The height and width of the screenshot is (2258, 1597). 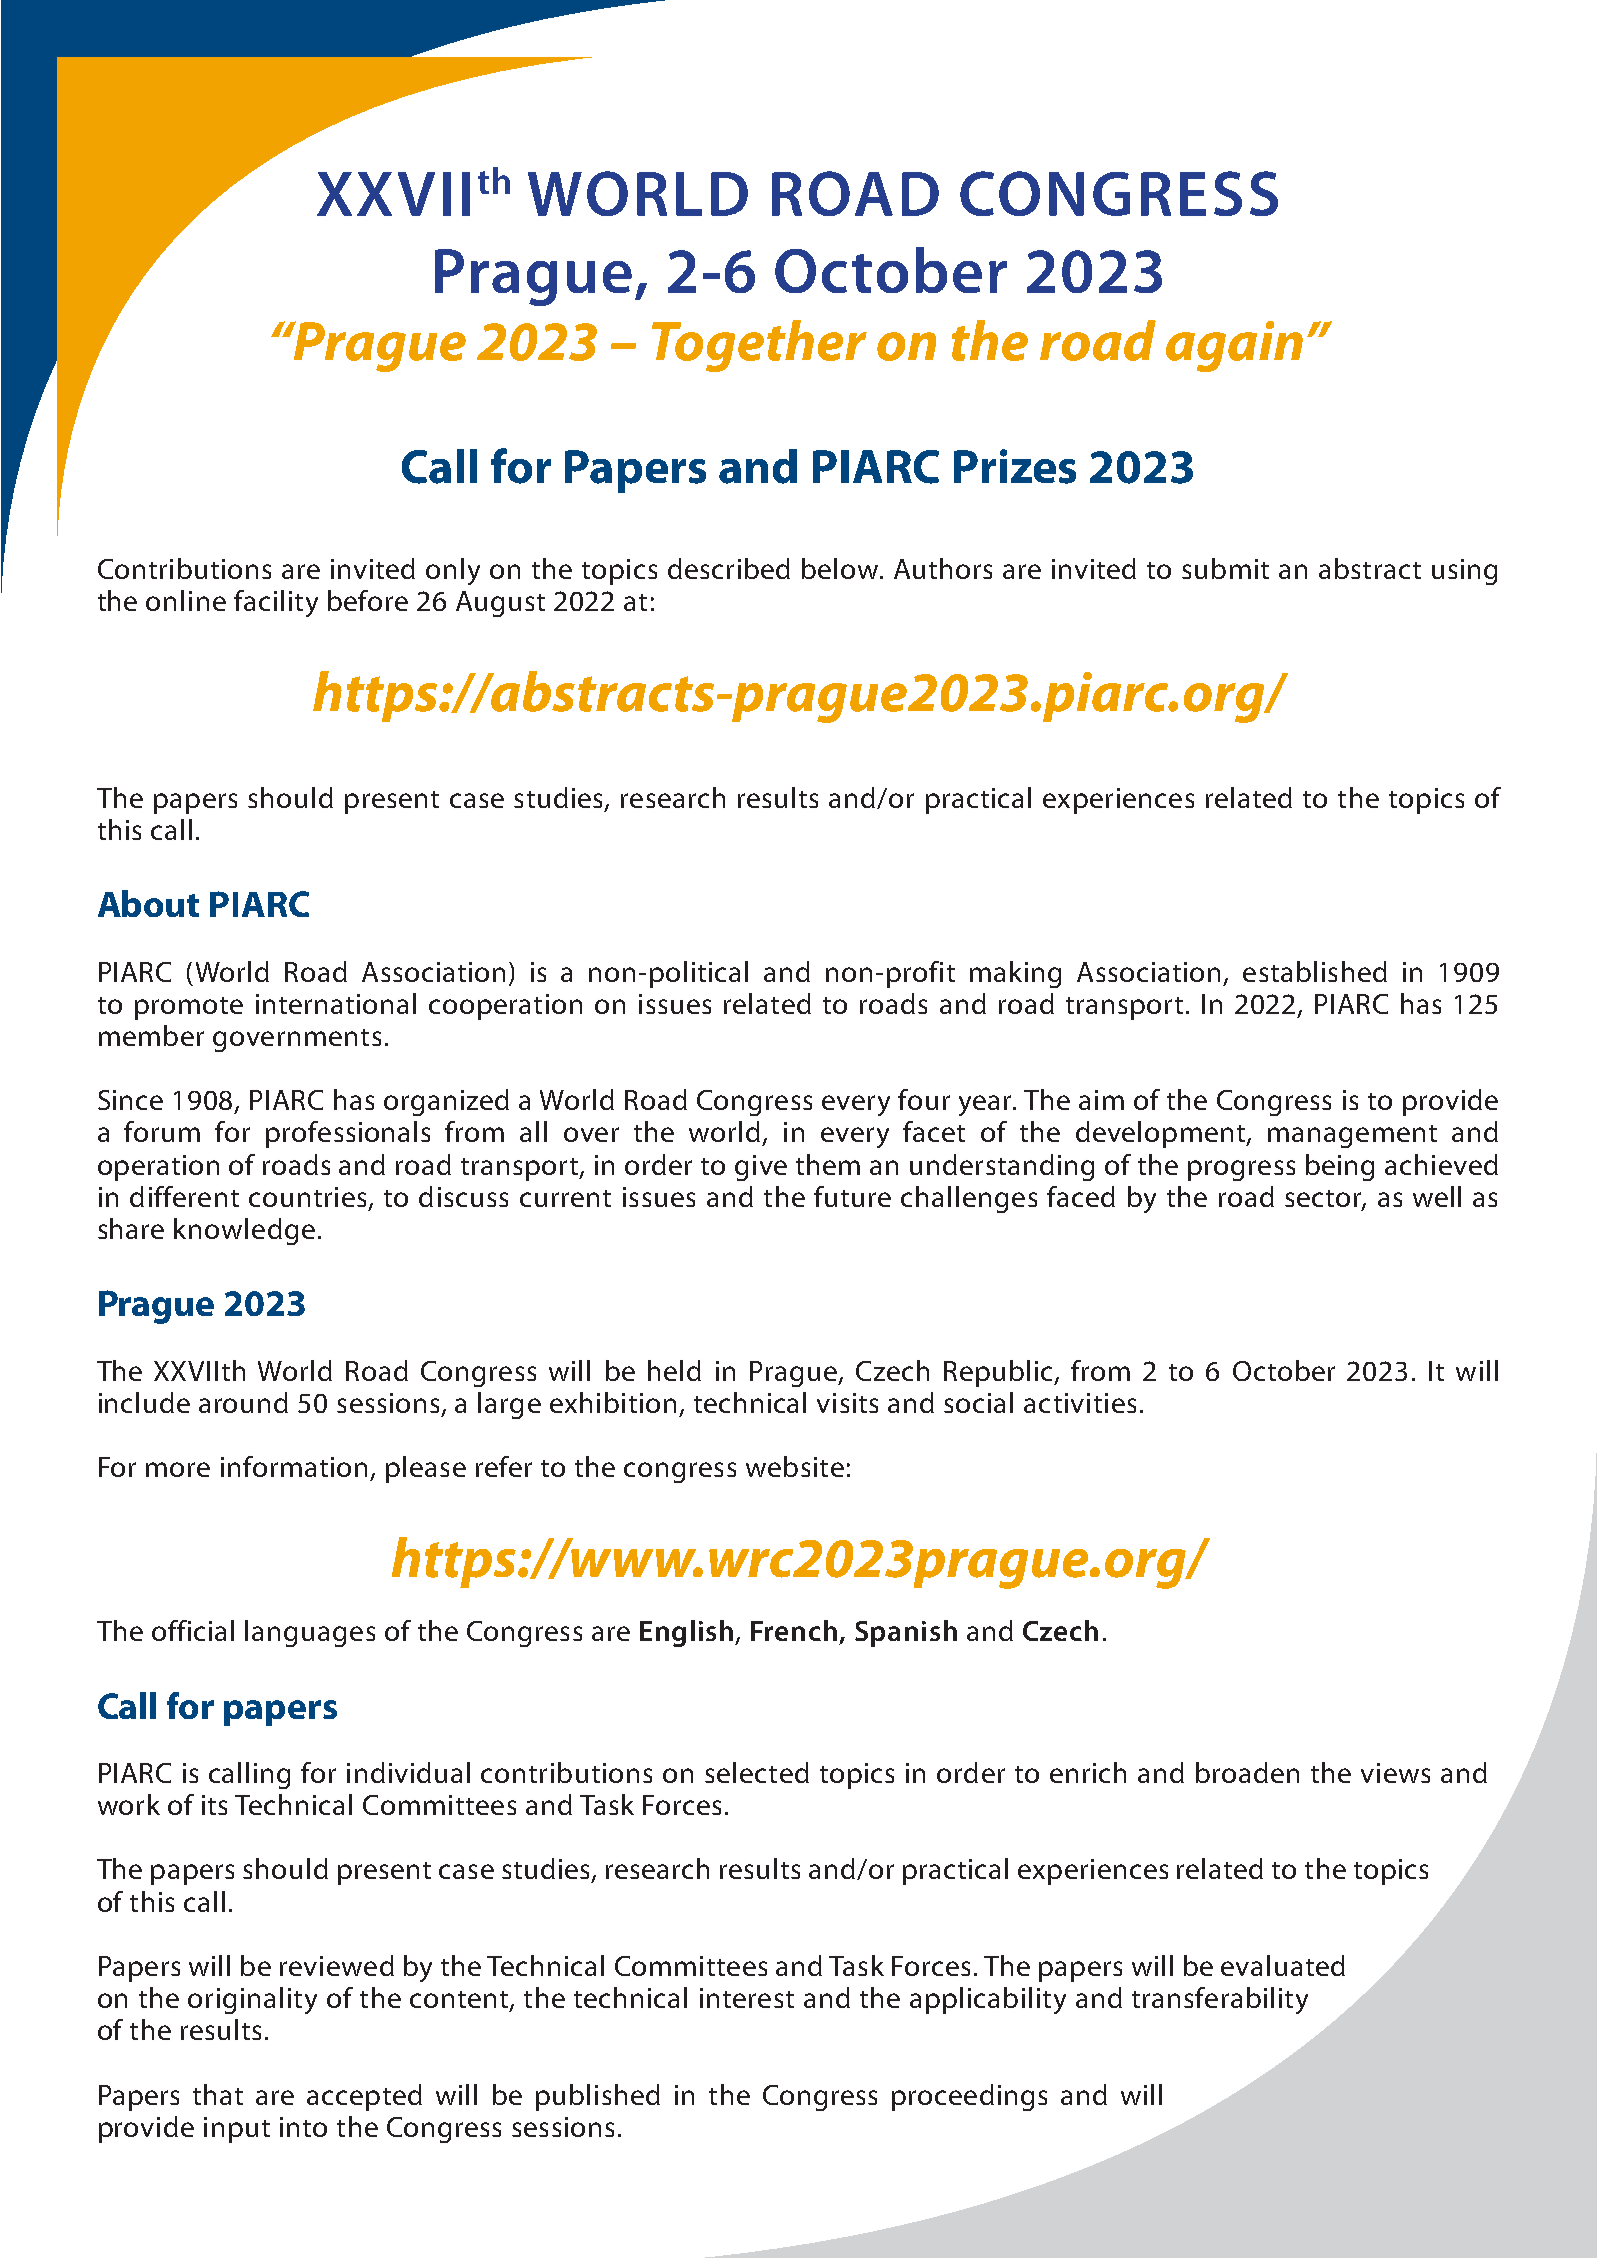 I want to click on that, so click(x=218, y=2094).
